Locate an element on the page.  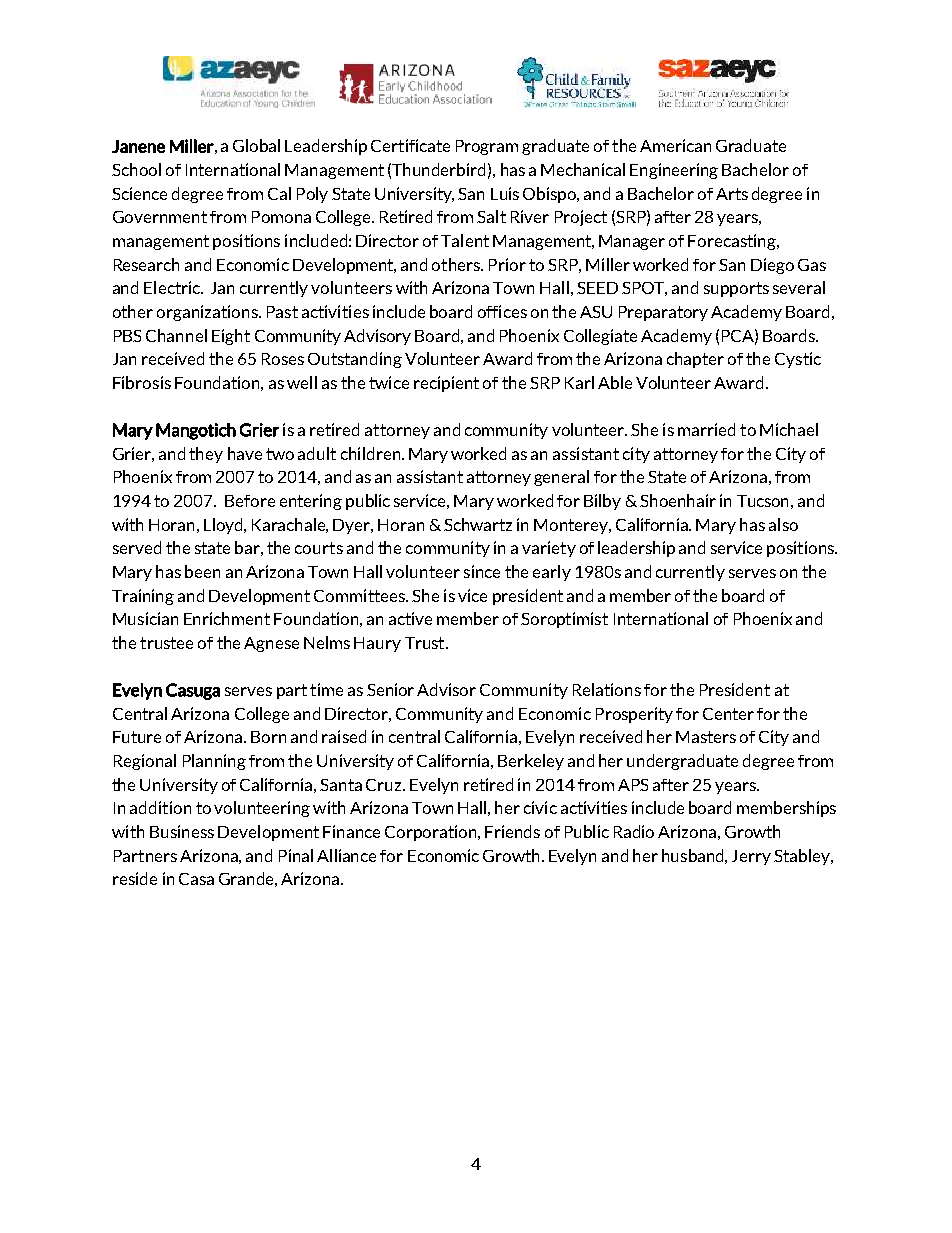
Corporation is located at coordinates (432, 833).
